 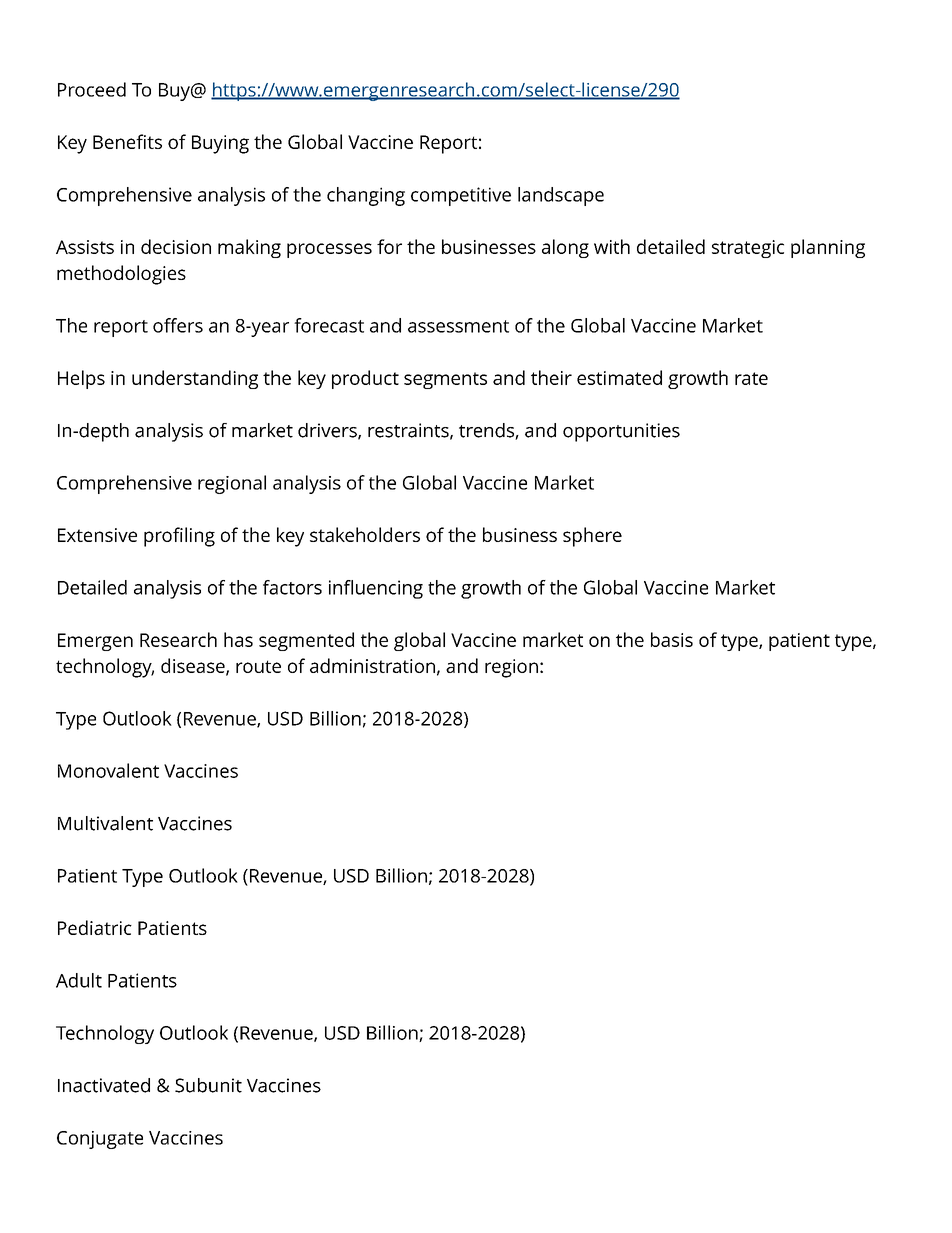 What do you see at coordinates (104, 1085) in the document?
I see `Inactivated` at bounding box center [104, 1085].
